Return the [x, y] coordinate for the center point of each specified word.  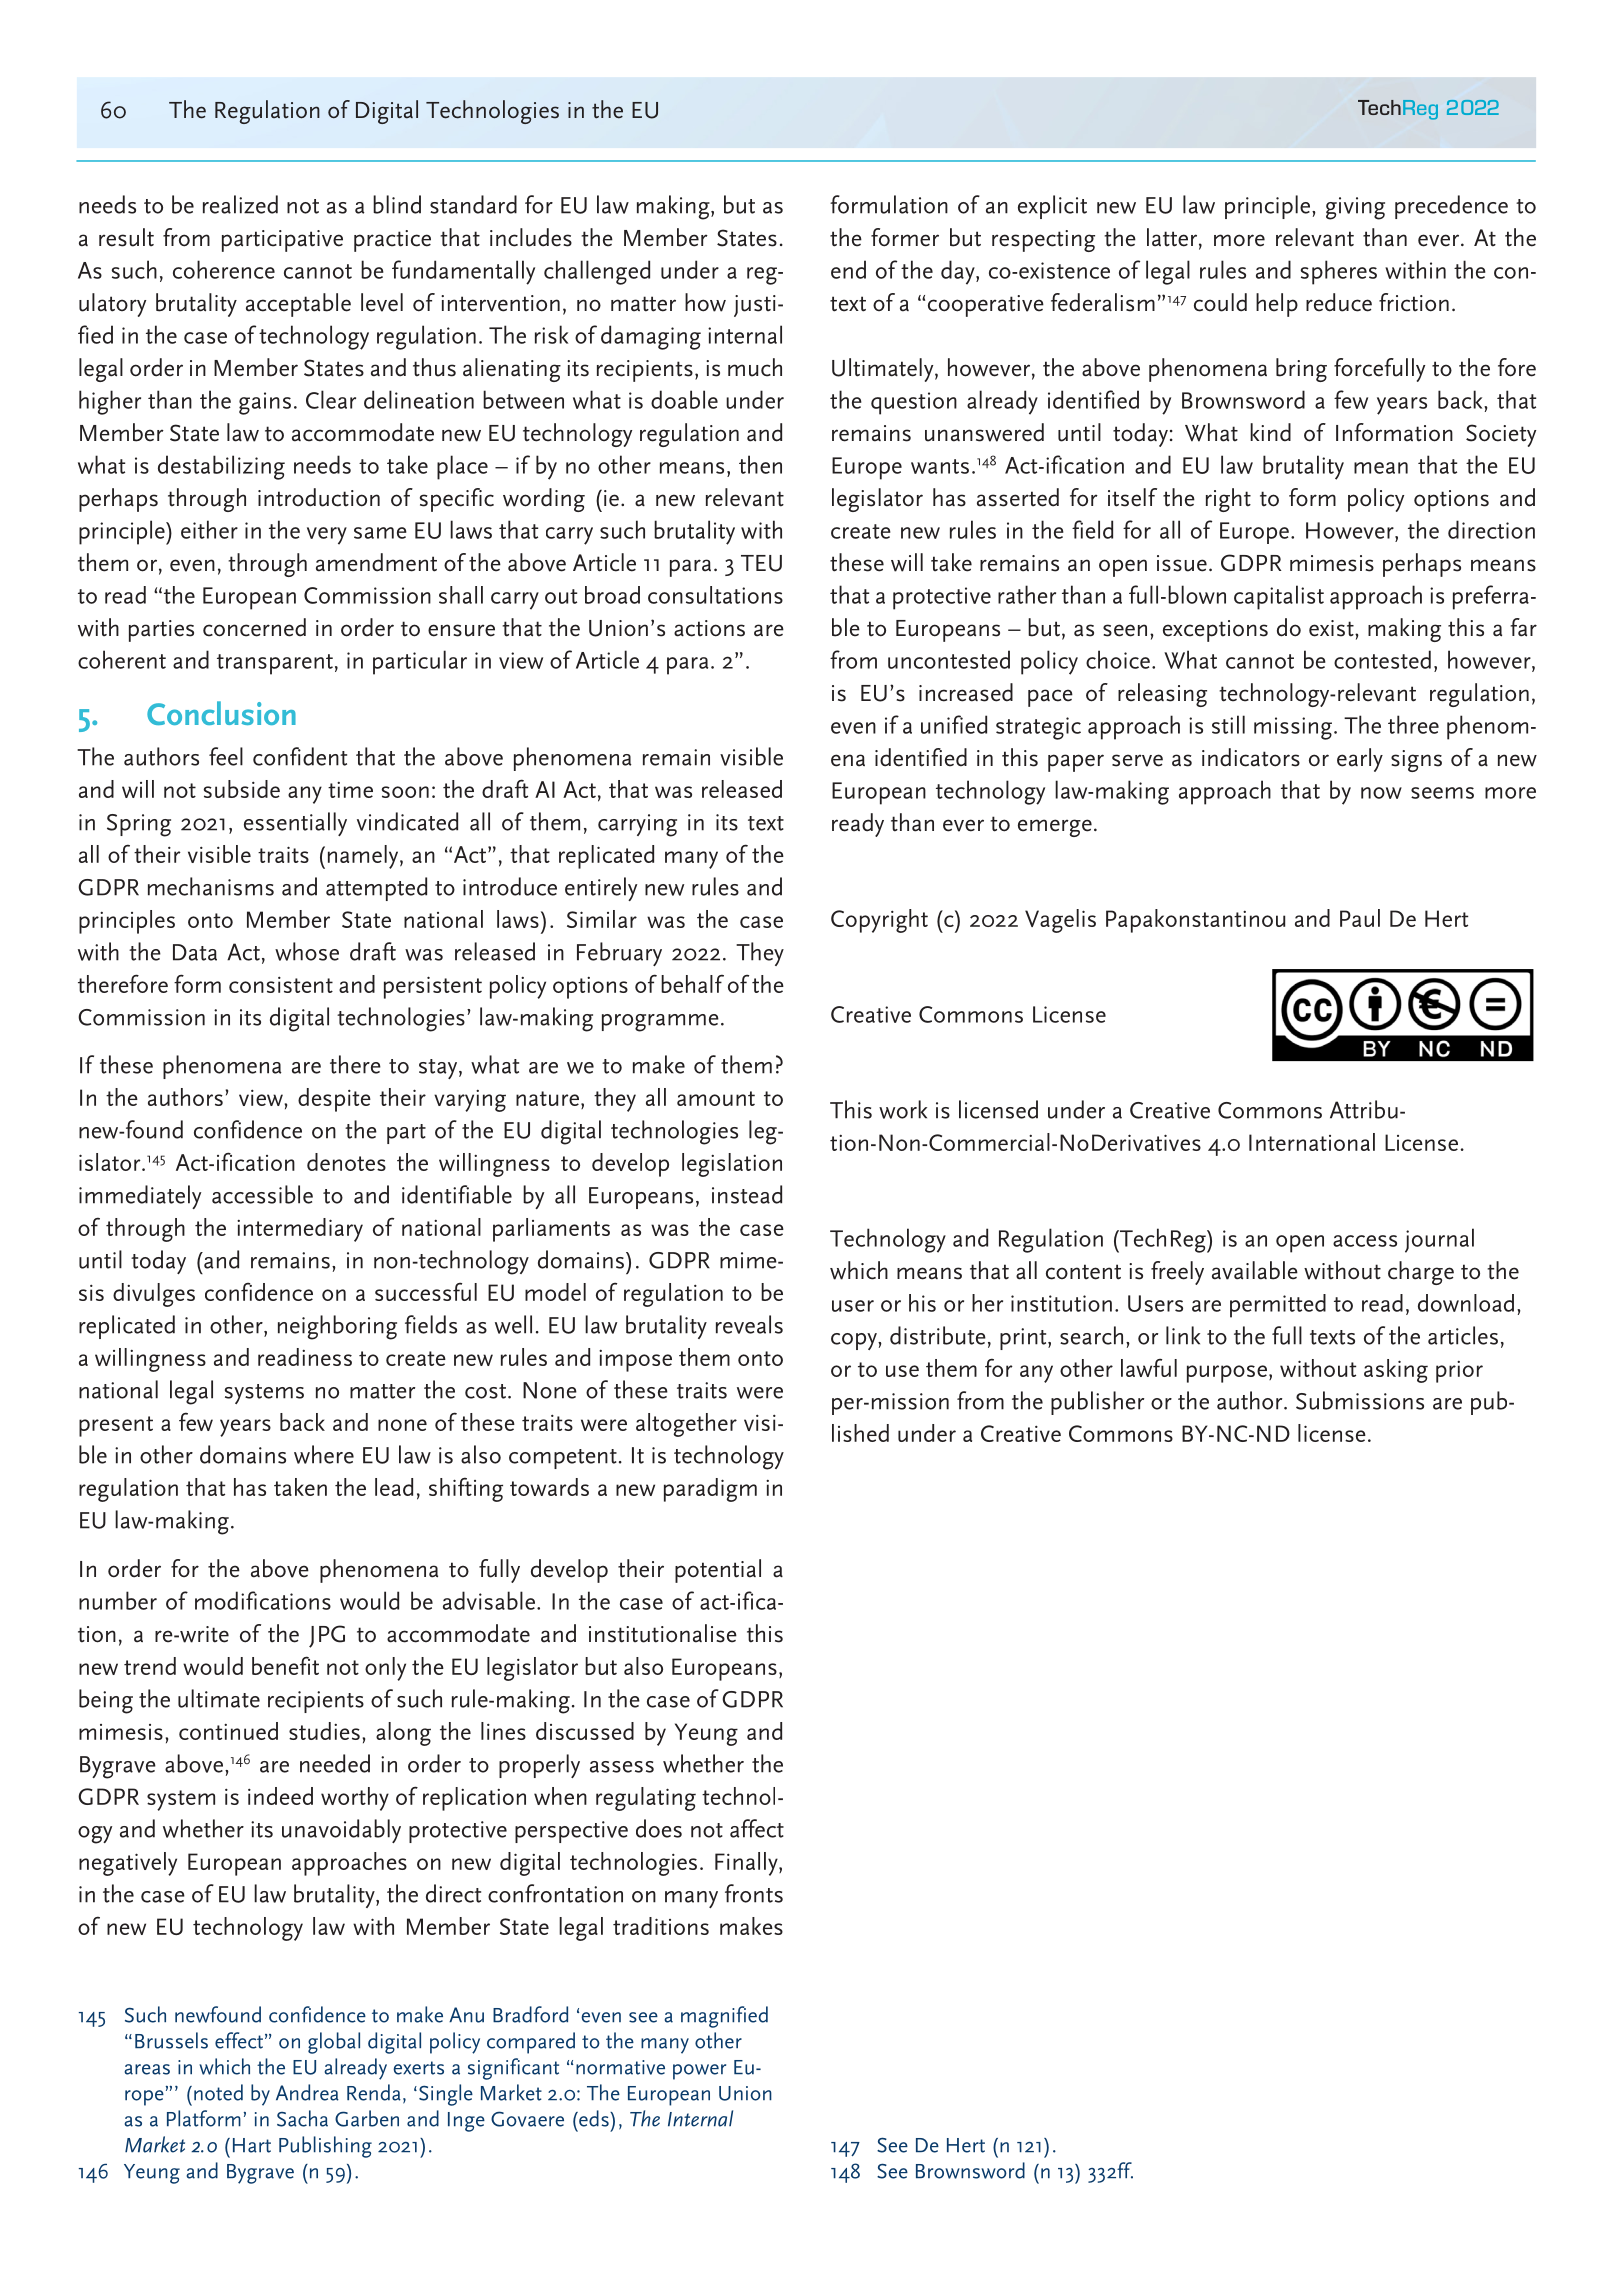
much [755, 367]
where [324, 1454]
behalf [692, 983]
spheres [1339, 272]
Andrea [307, 2092]
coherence [224, 269]
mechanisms [211, 886]
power [699, 2072]
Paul [1360, 918]
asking [1396, 1371]
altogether [686, 1425]
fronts [754, 1893]
